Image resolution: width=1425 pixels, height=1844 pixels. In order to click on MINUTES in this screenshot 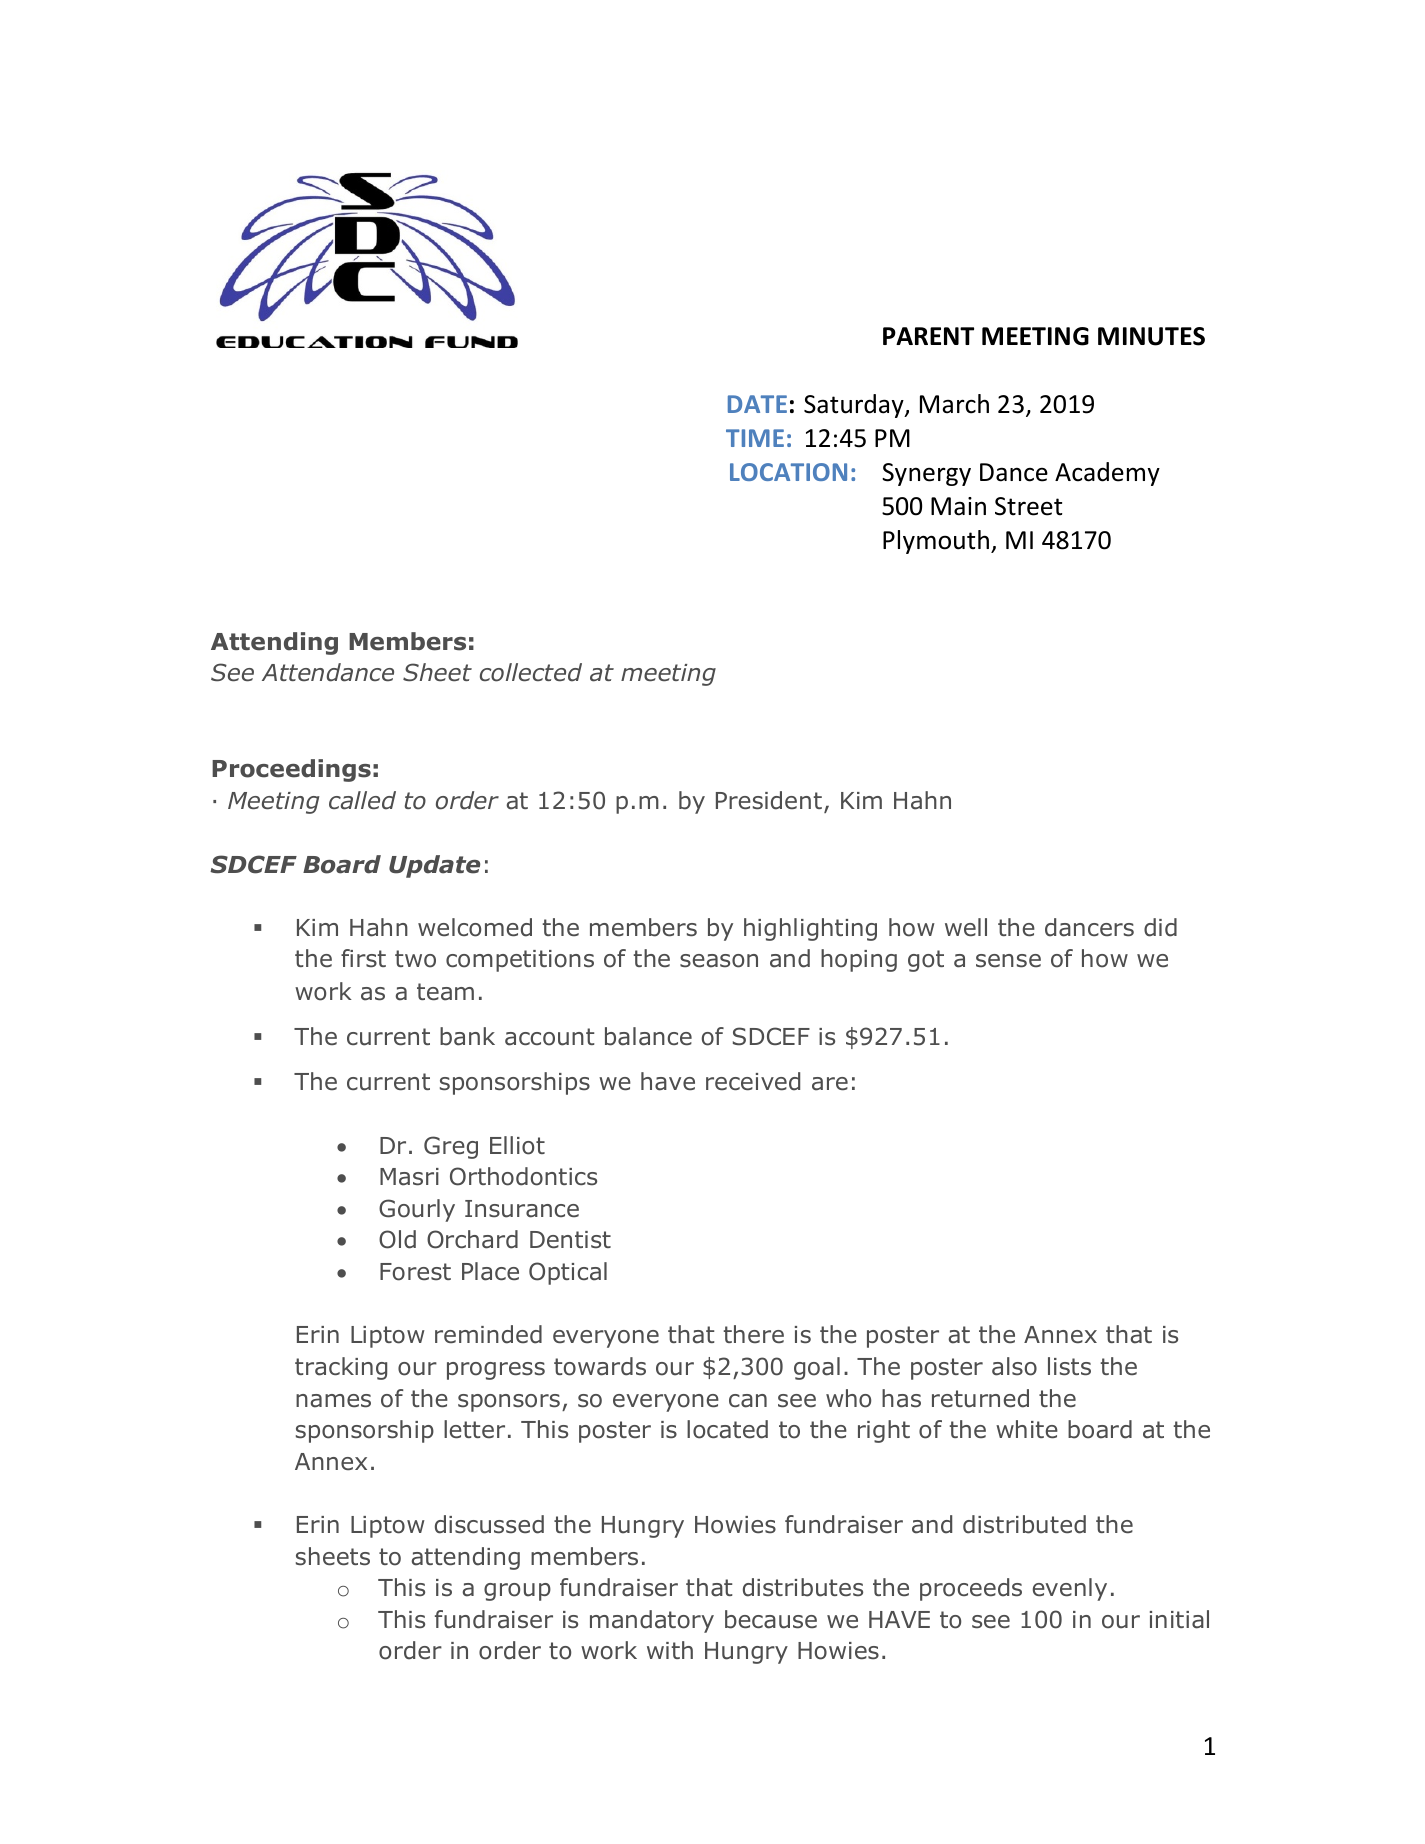, I will do `click(1151, 336)`.
